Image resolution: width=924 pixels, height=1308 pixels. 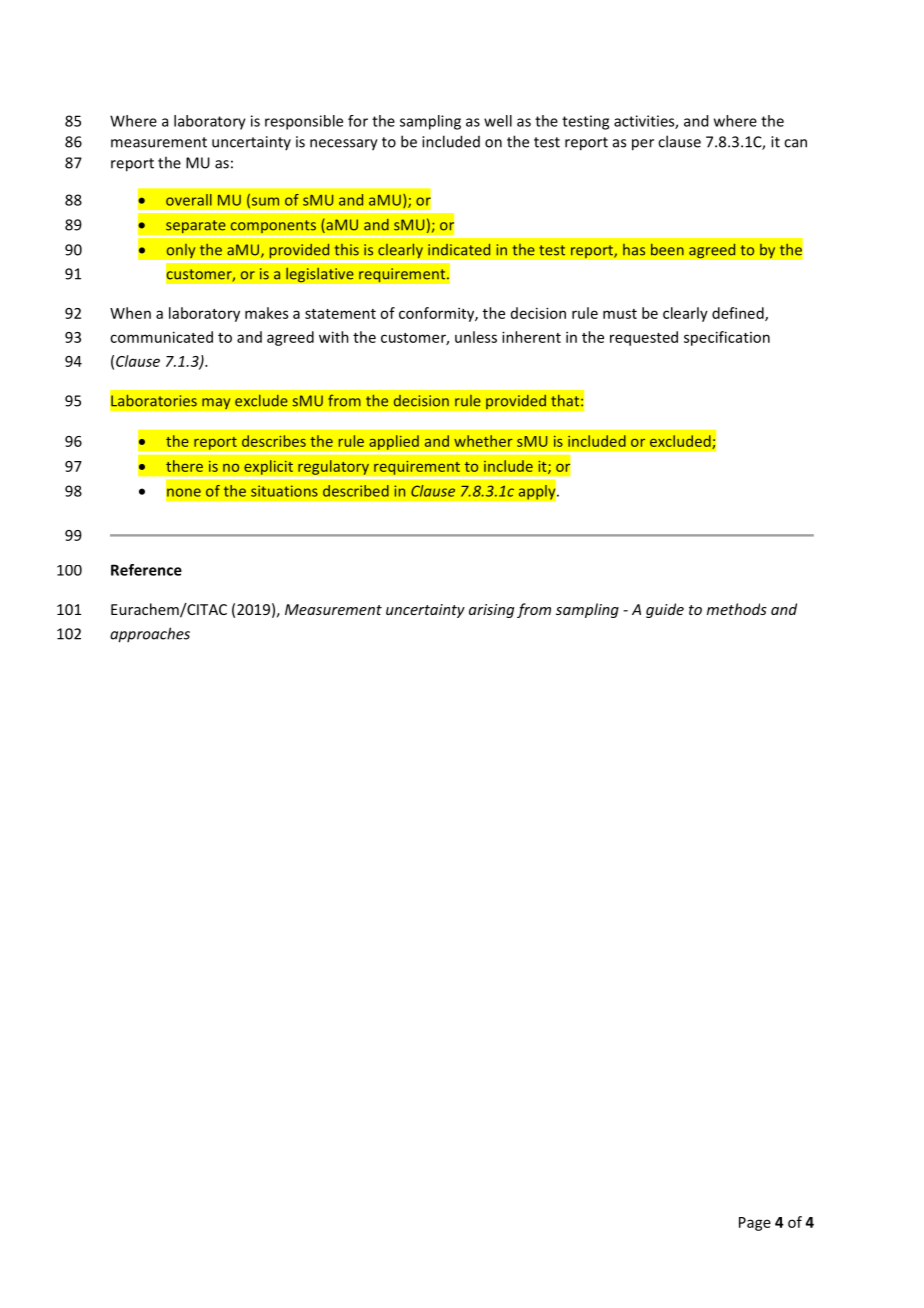 What do you see at coordinates (737, 609) in the screenshot?
I see `methods` at bounding box center [737, 609].
